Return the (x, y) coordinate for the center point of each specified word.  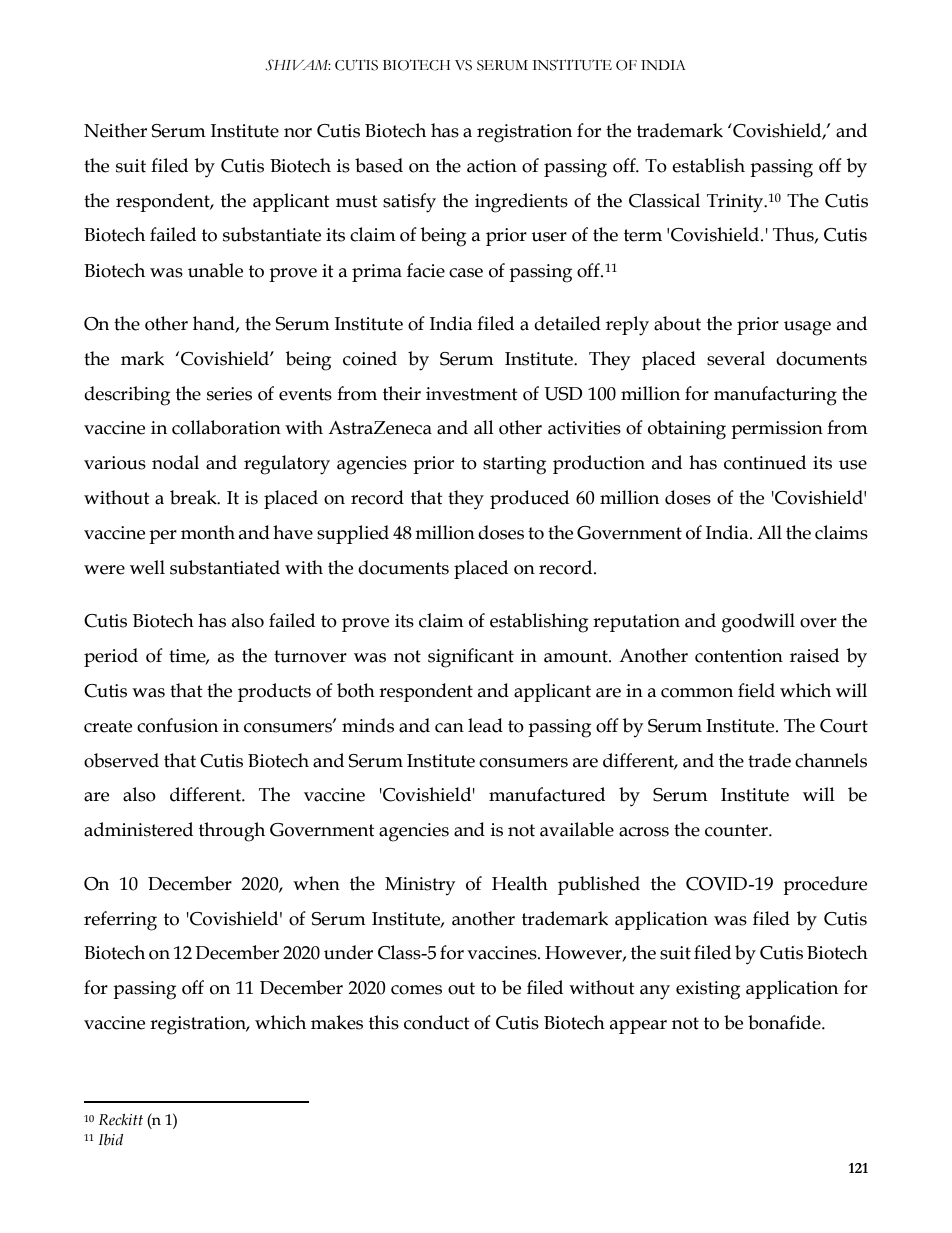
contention (739, 656)
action (492, 166)
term (643, 235)
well (147, 567)
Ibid (111, 1139)
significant (471, 658)
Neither (115, 130)
